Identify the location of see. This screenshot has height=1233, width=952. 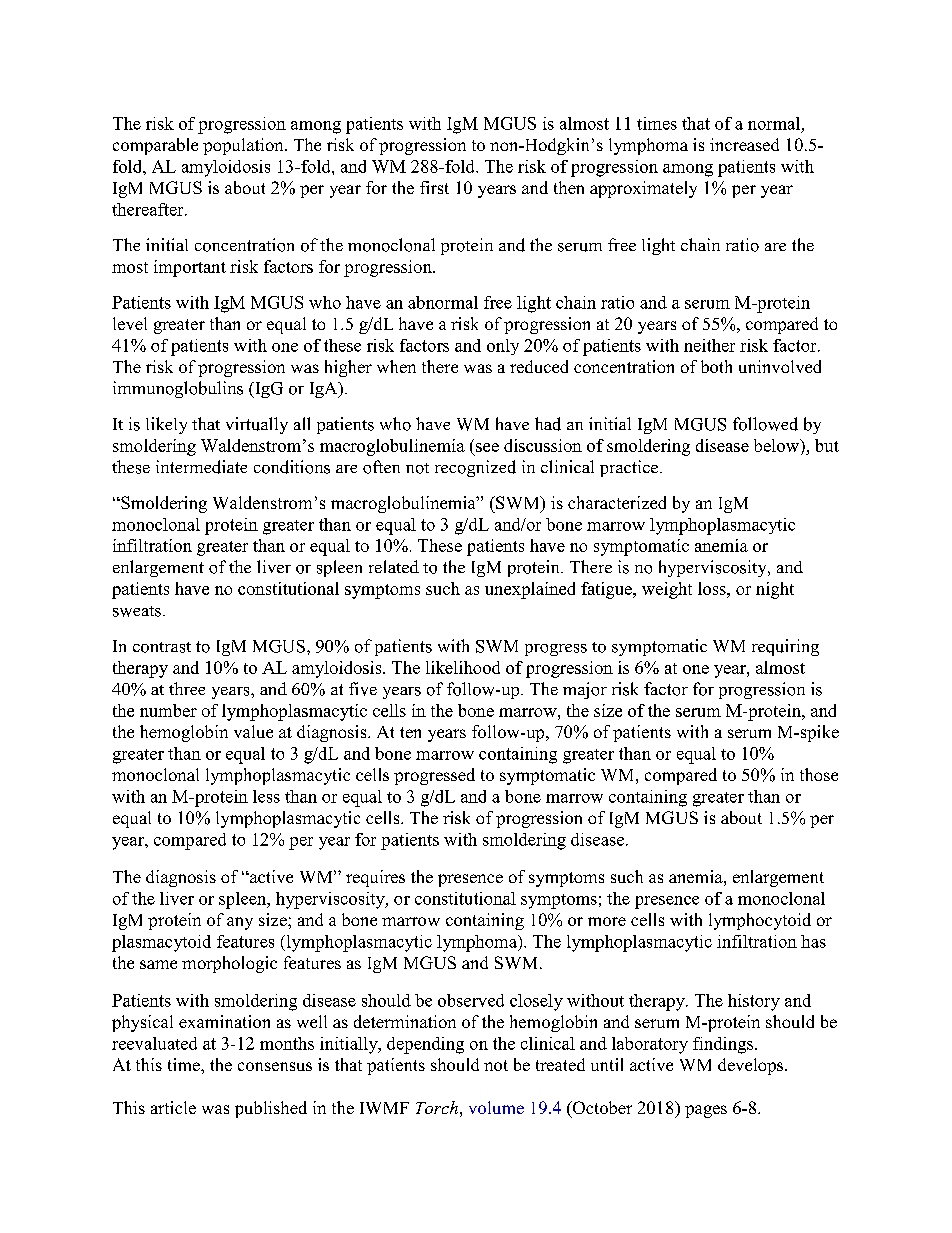
(487, 447).
